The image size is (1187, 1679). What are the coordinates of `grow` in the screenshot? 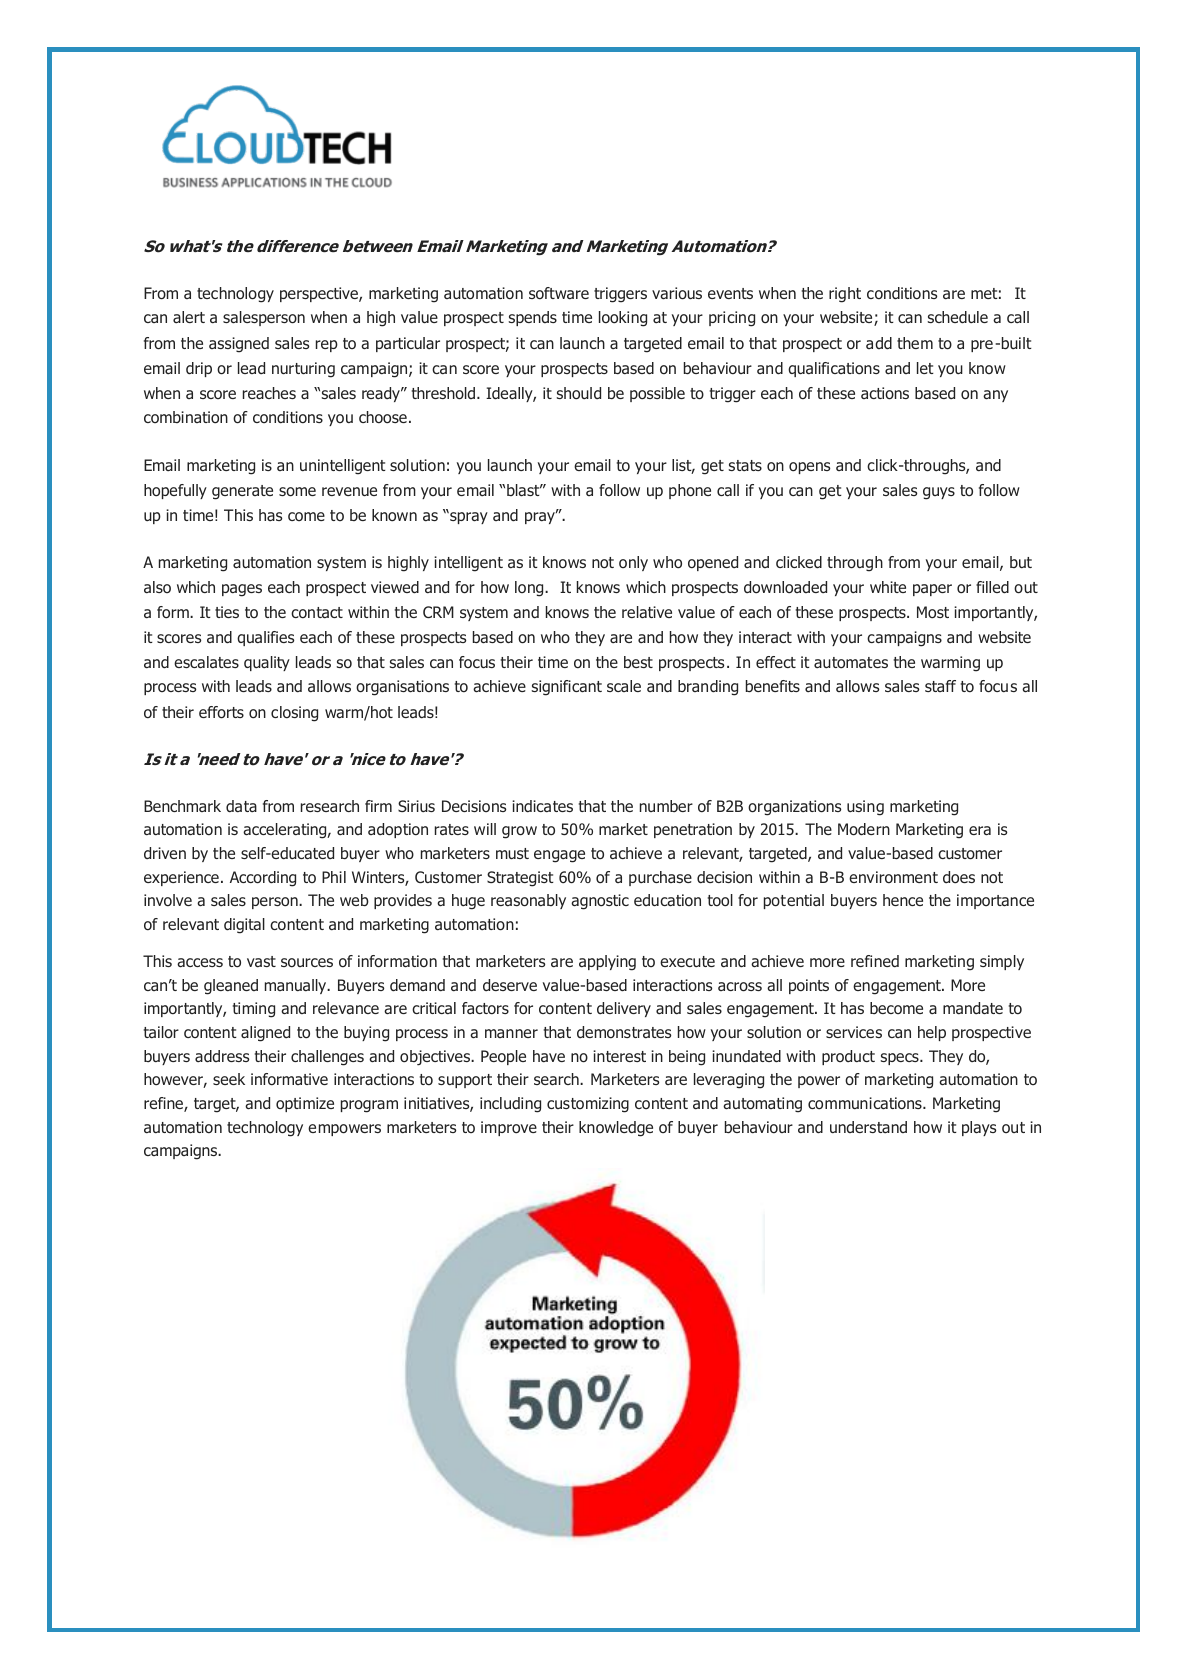 It's located at (519, 832).
